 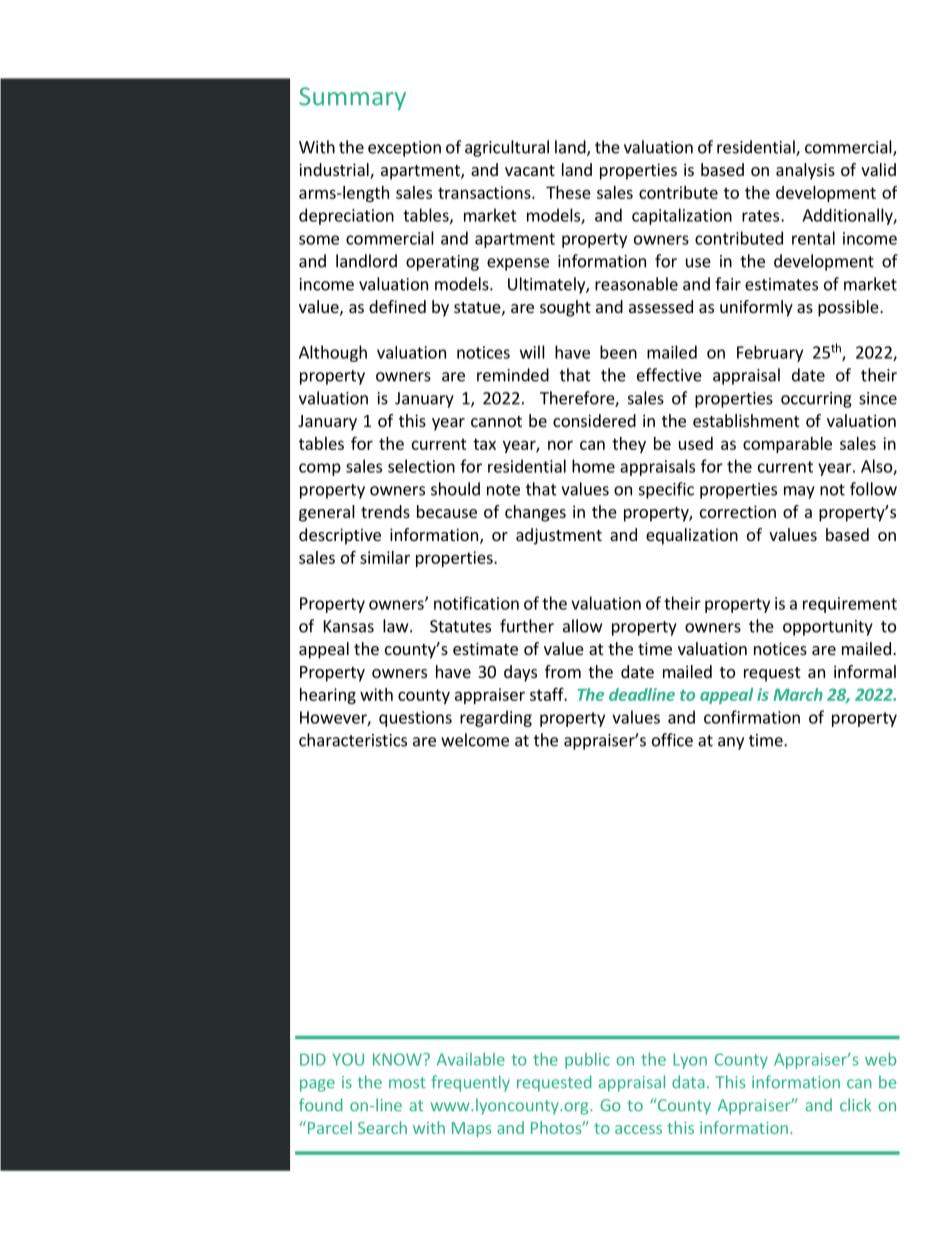 What do you see at coordinates (397, 306) in the document?
I see `defined` at bounding box center [397, 306].
